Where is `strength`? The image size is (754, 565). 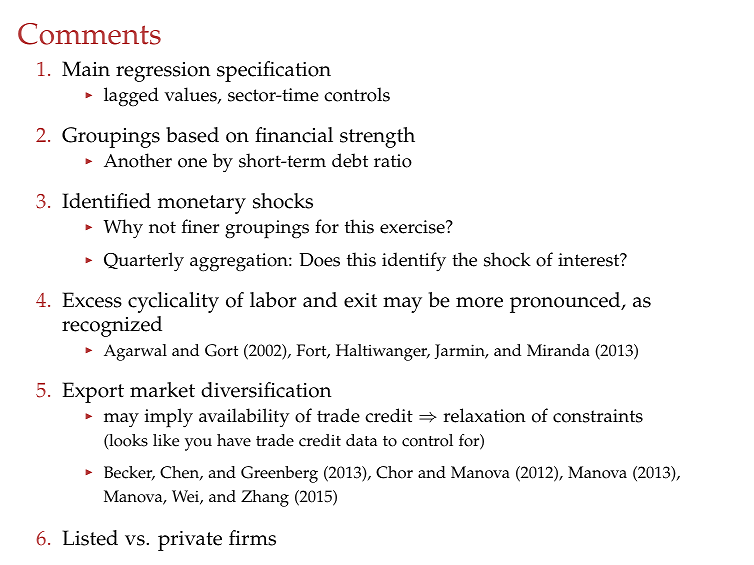 strength is located at coordinates (377, 137).
